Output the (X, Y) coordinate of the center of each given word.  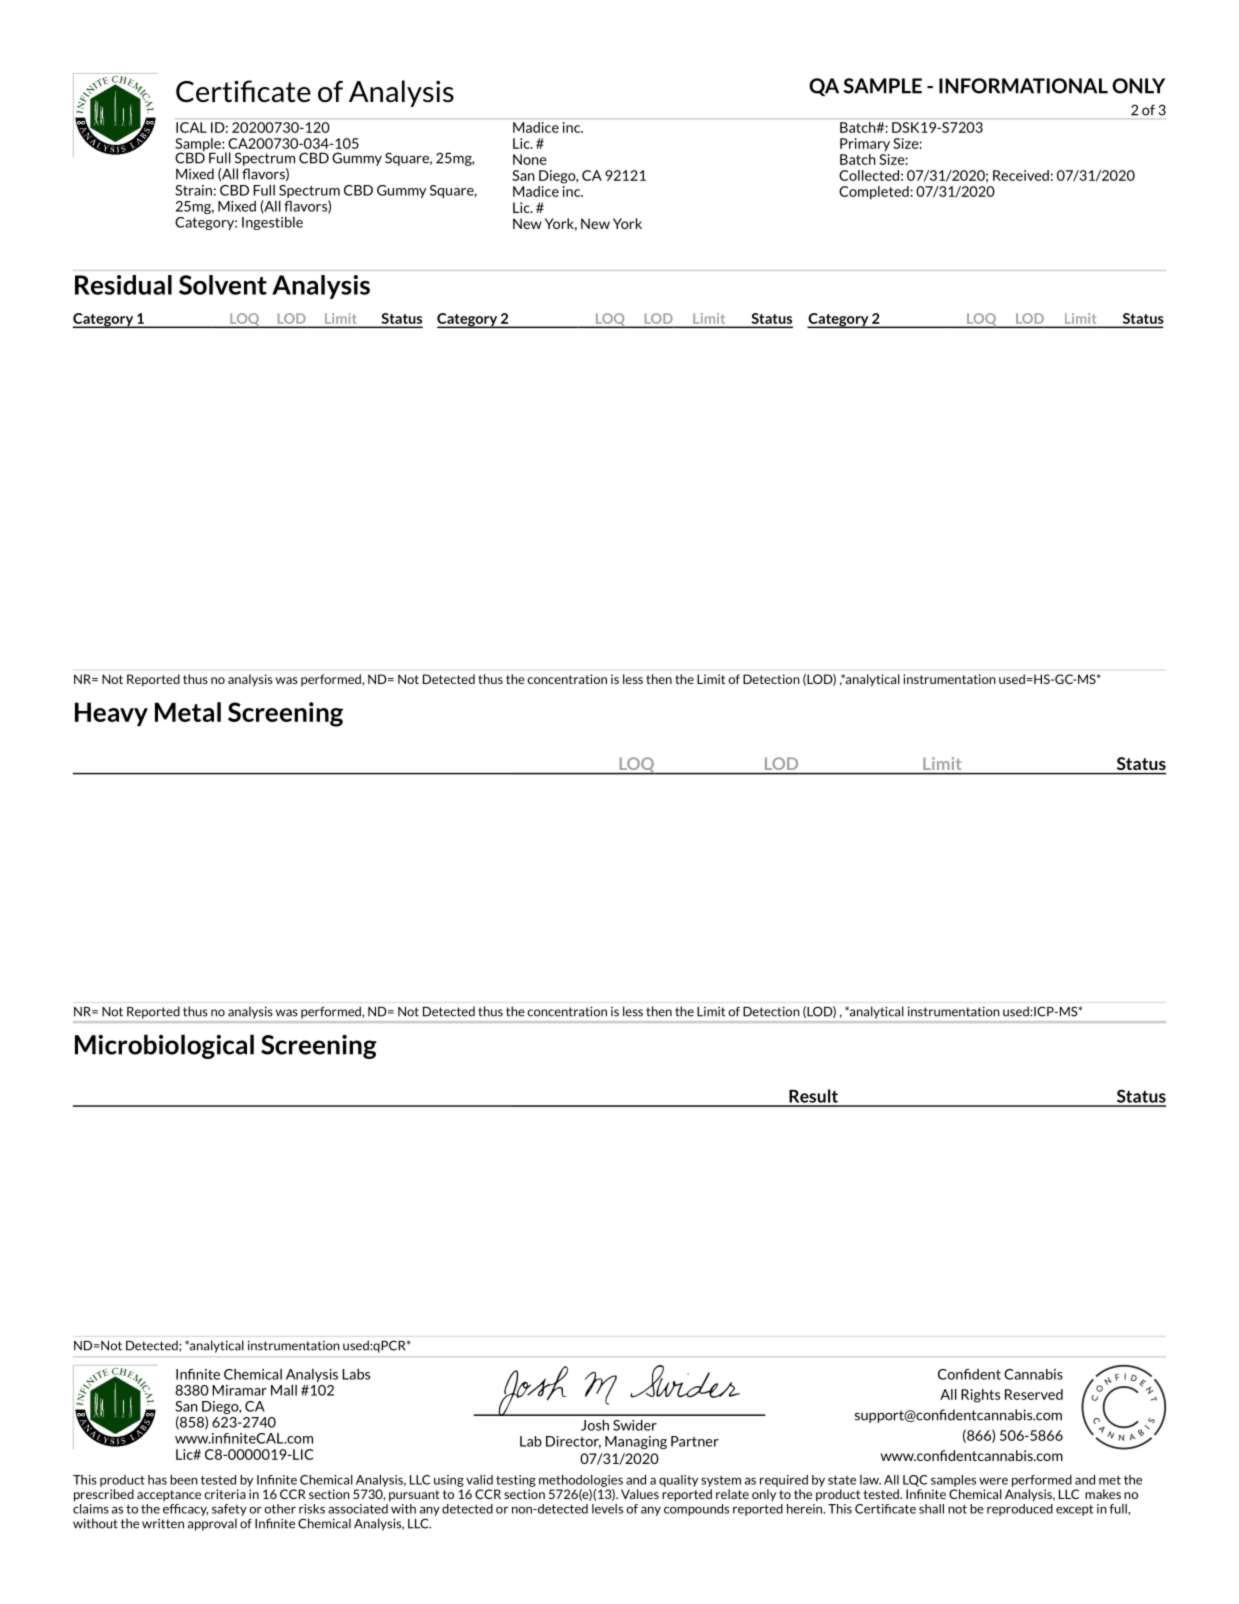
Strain (193, 190)
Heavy (111, 714)
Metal (188, 712)
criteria (225, 1494)
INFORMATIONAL (1023, 86)
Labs (356, 1374)
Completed (875, 193)
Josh (595, 1425)
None (530, 159)
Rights (980, 1396)
